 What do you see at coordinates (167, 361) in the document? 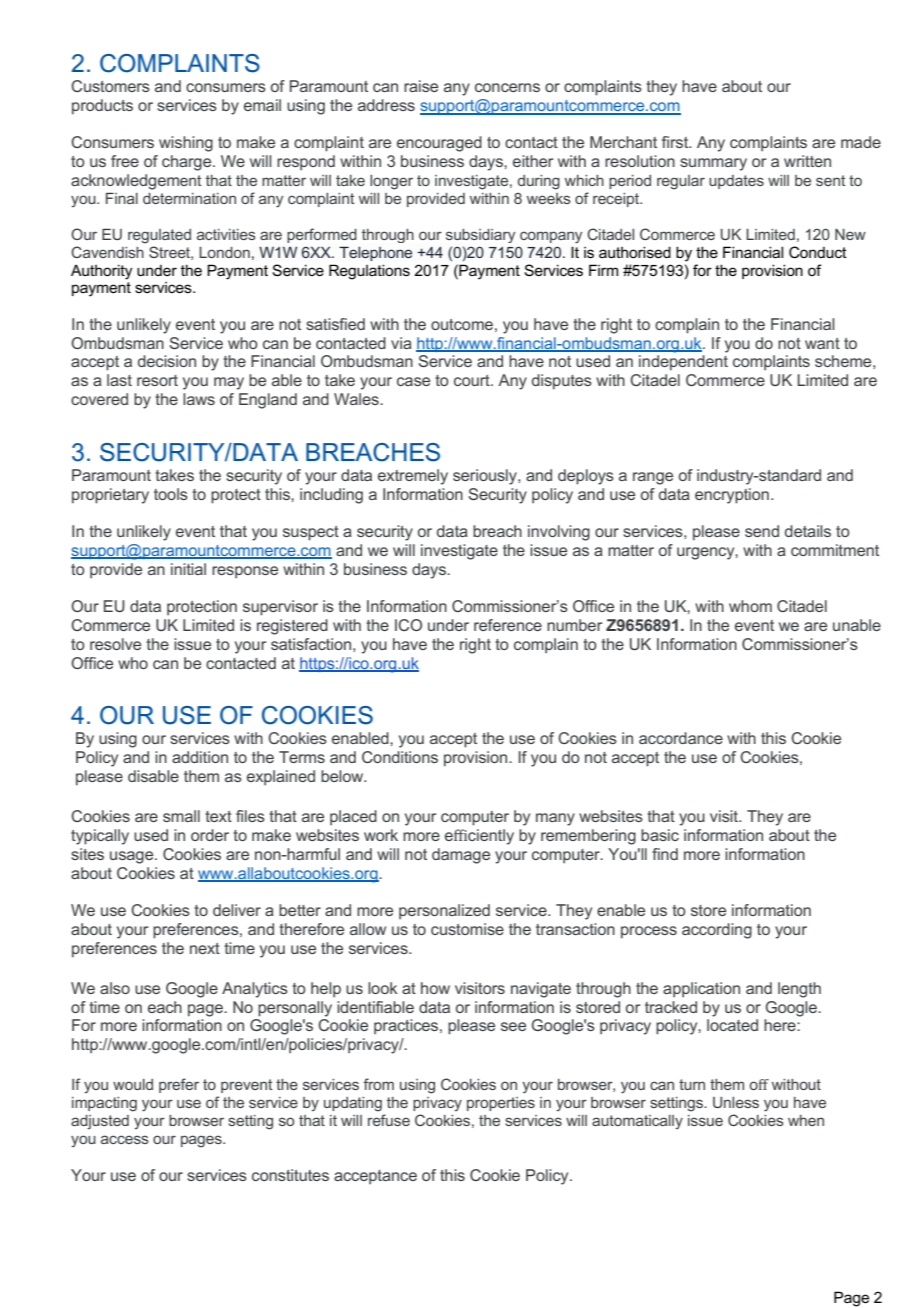
I see `decision` at bounding box center [167, 361].
